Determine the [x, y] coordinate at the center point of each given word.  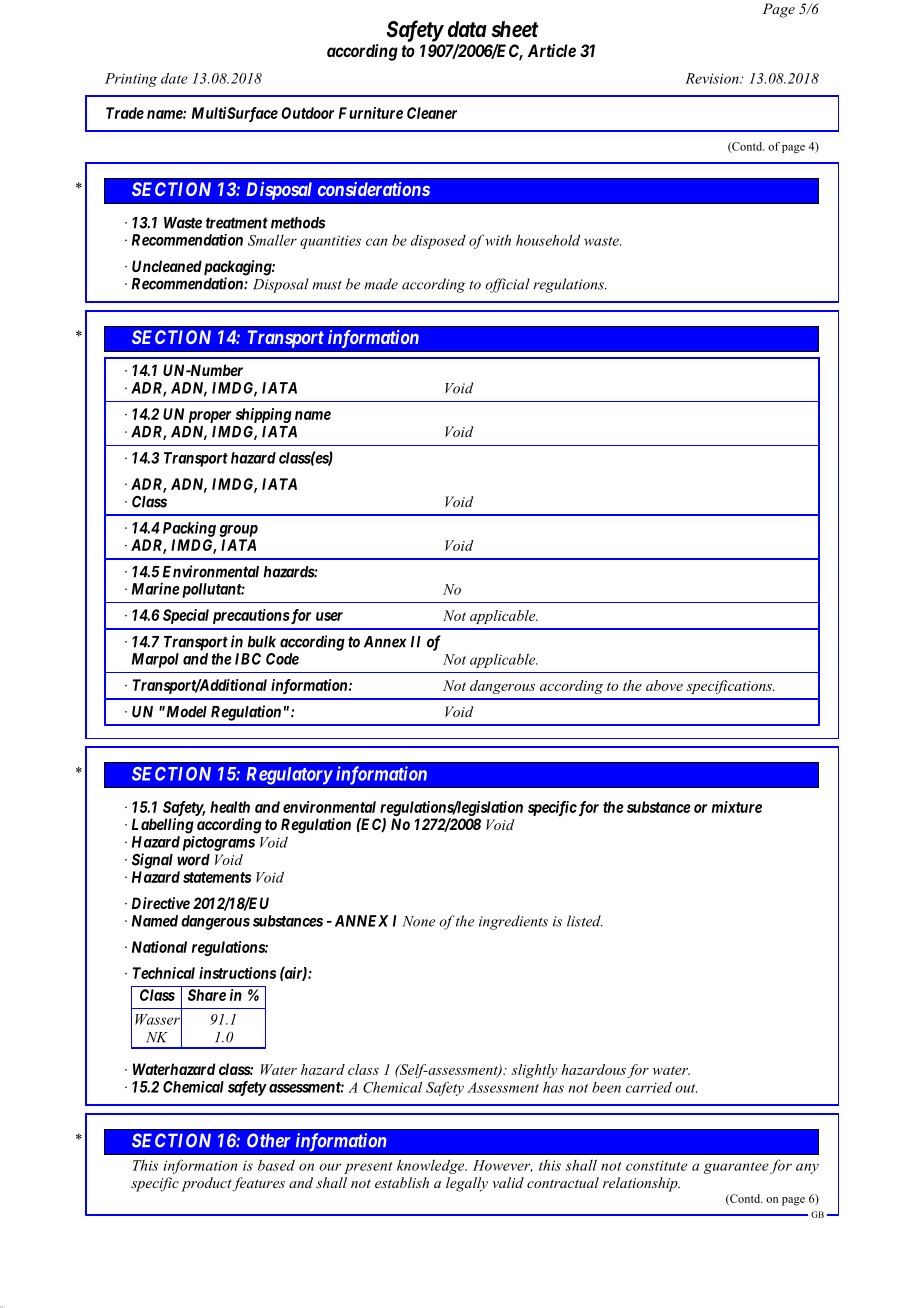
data [467, 29]
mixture [737, 807]
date [174, 78]
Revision [713, 78]
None [418, 921]
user [329, 616]
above [664, 685]
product [207, 1184]
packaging [237, 269]
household [548, 240]
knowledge [432, 1166]
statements [217, 877]
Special [186, 616]
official [507, 285]
